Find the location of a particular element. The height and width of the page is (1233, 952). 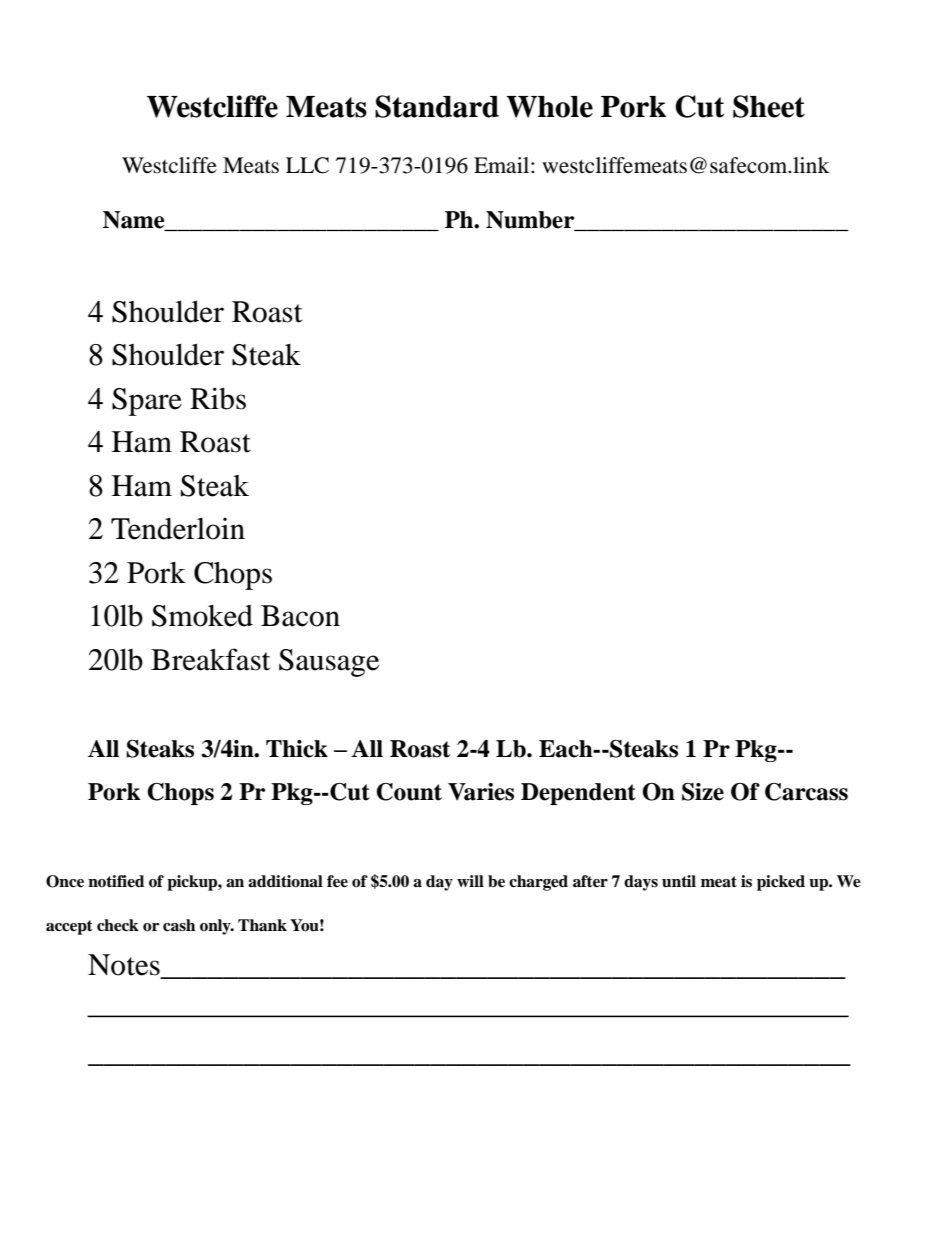

Bacon is located at coordinates (300, 616).
